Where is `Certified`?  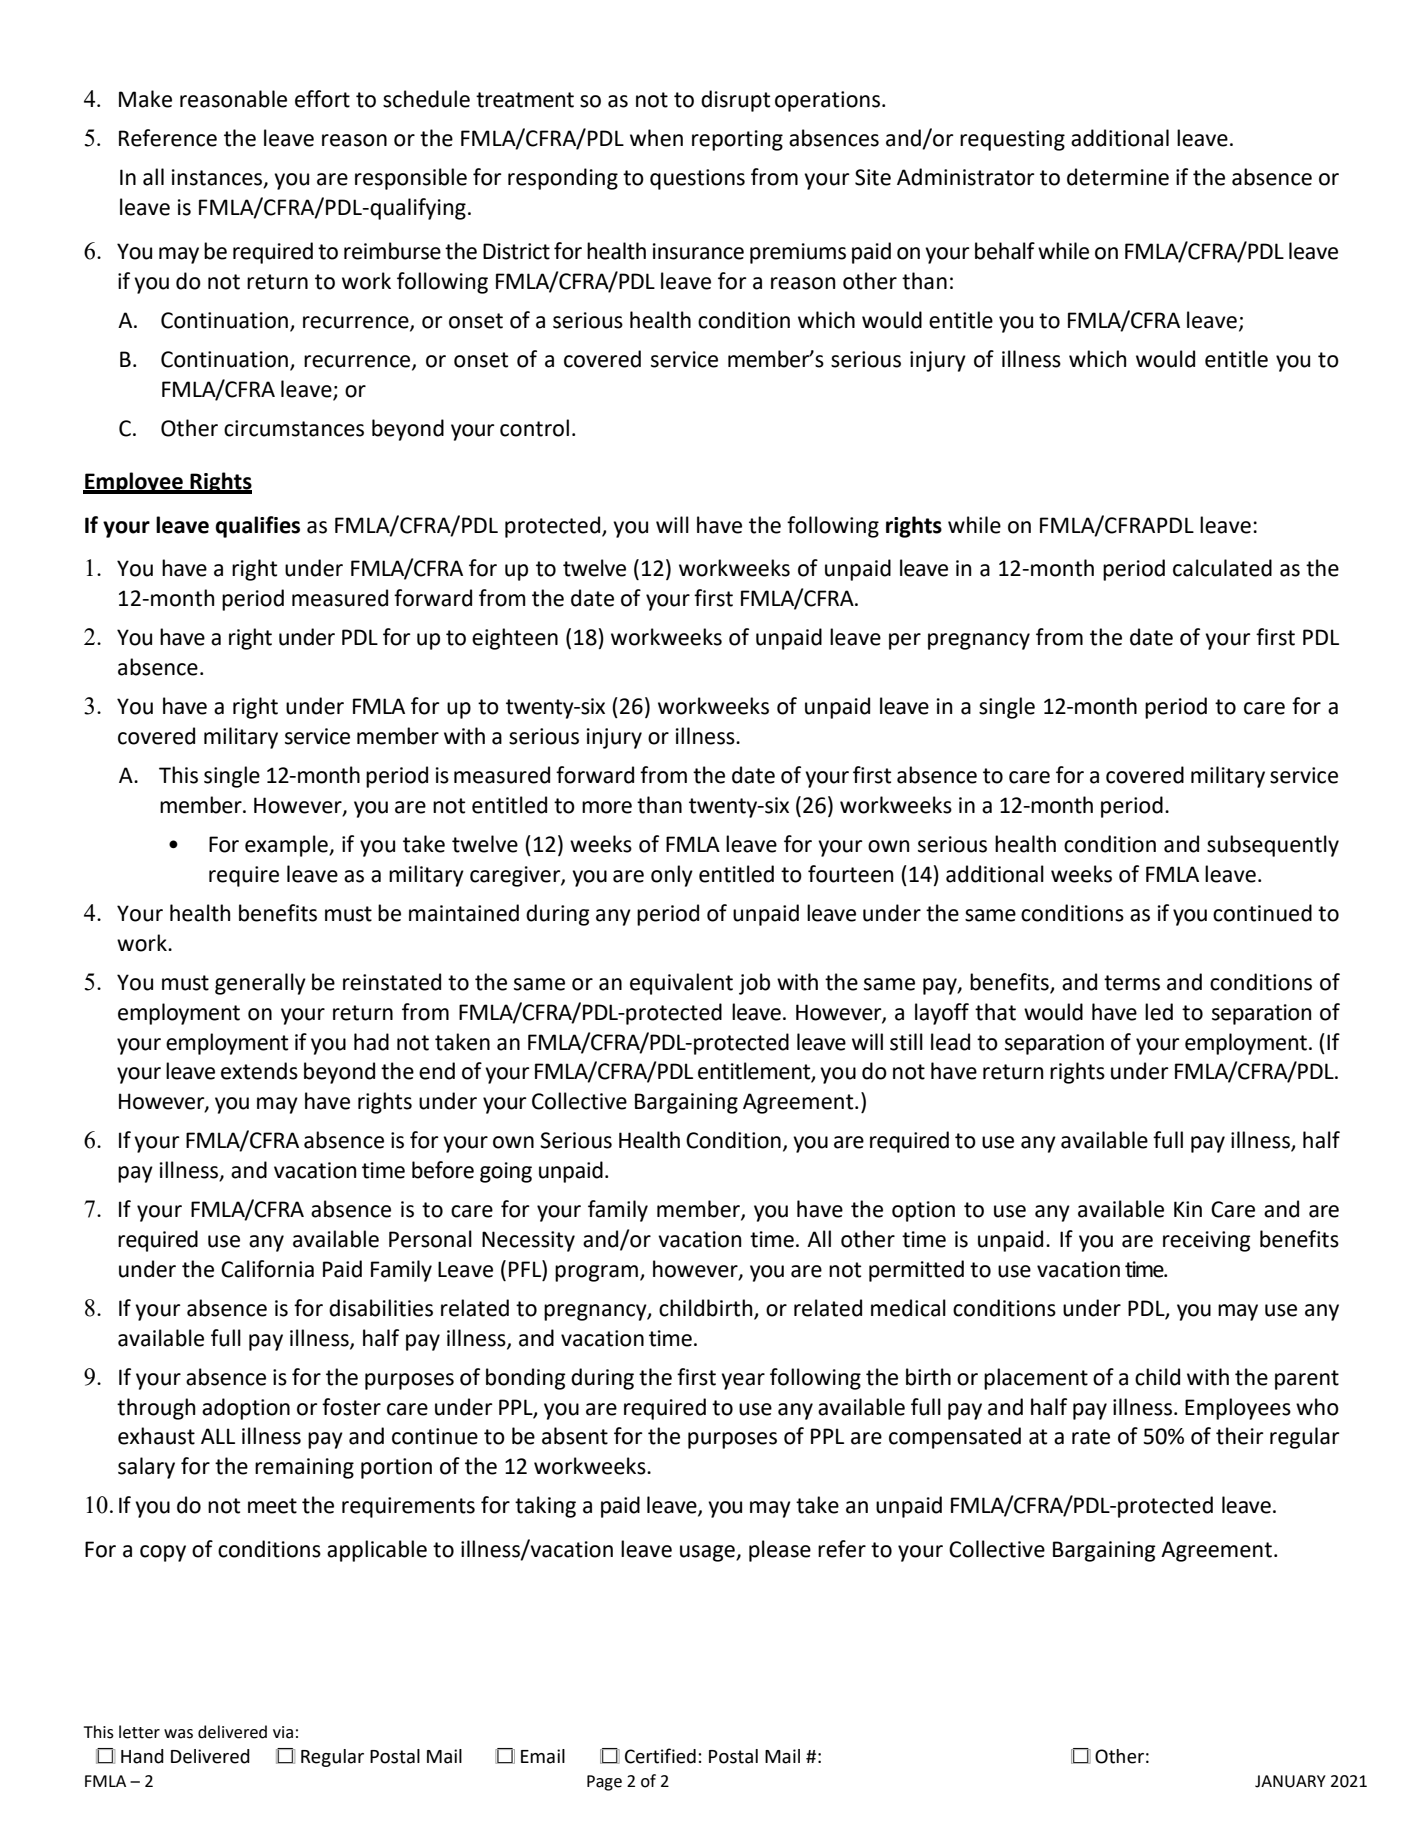 Certified is located at coordinates (660, 1756).
